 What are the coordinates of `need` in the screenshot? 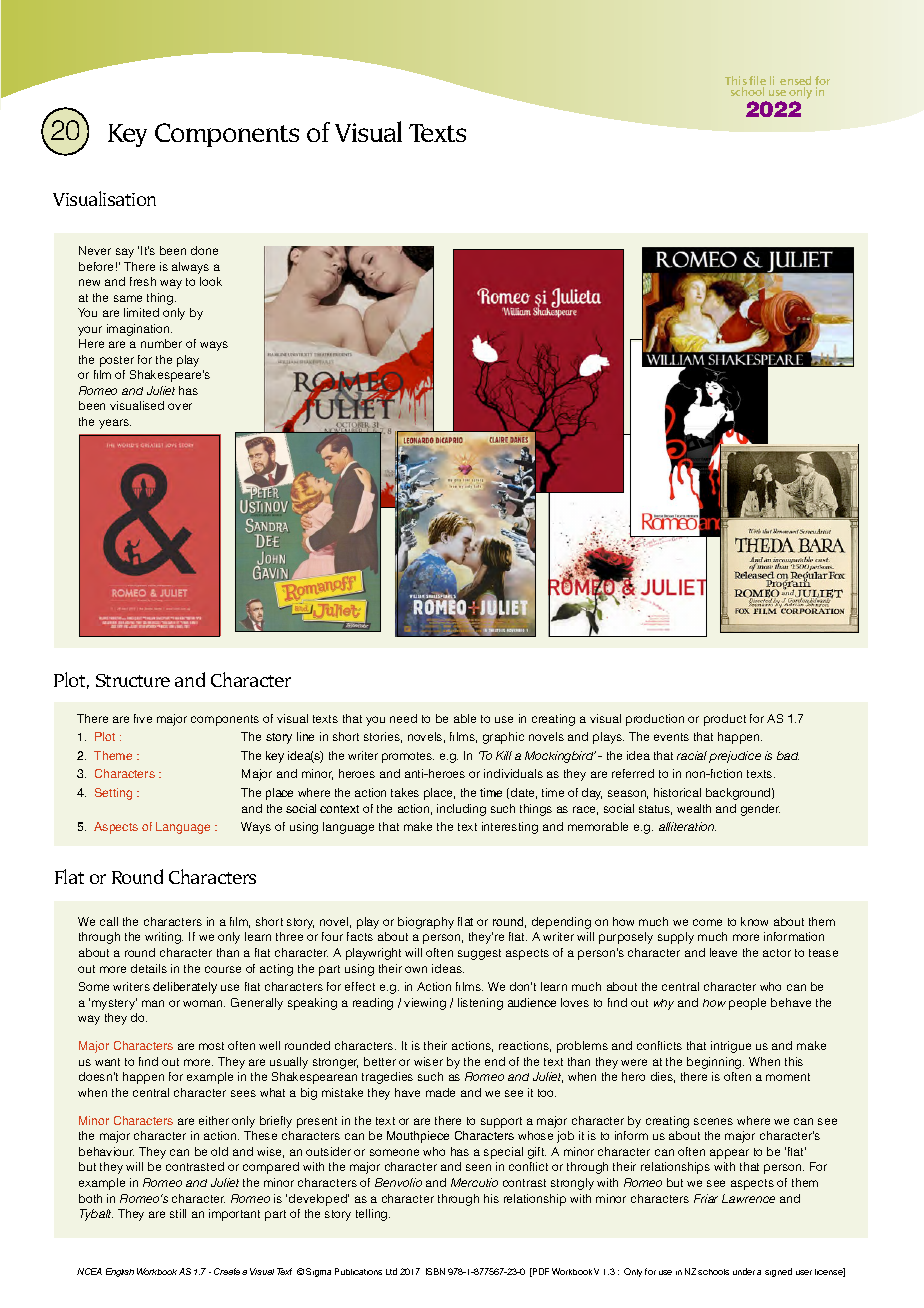 It's located at (403, 718).
